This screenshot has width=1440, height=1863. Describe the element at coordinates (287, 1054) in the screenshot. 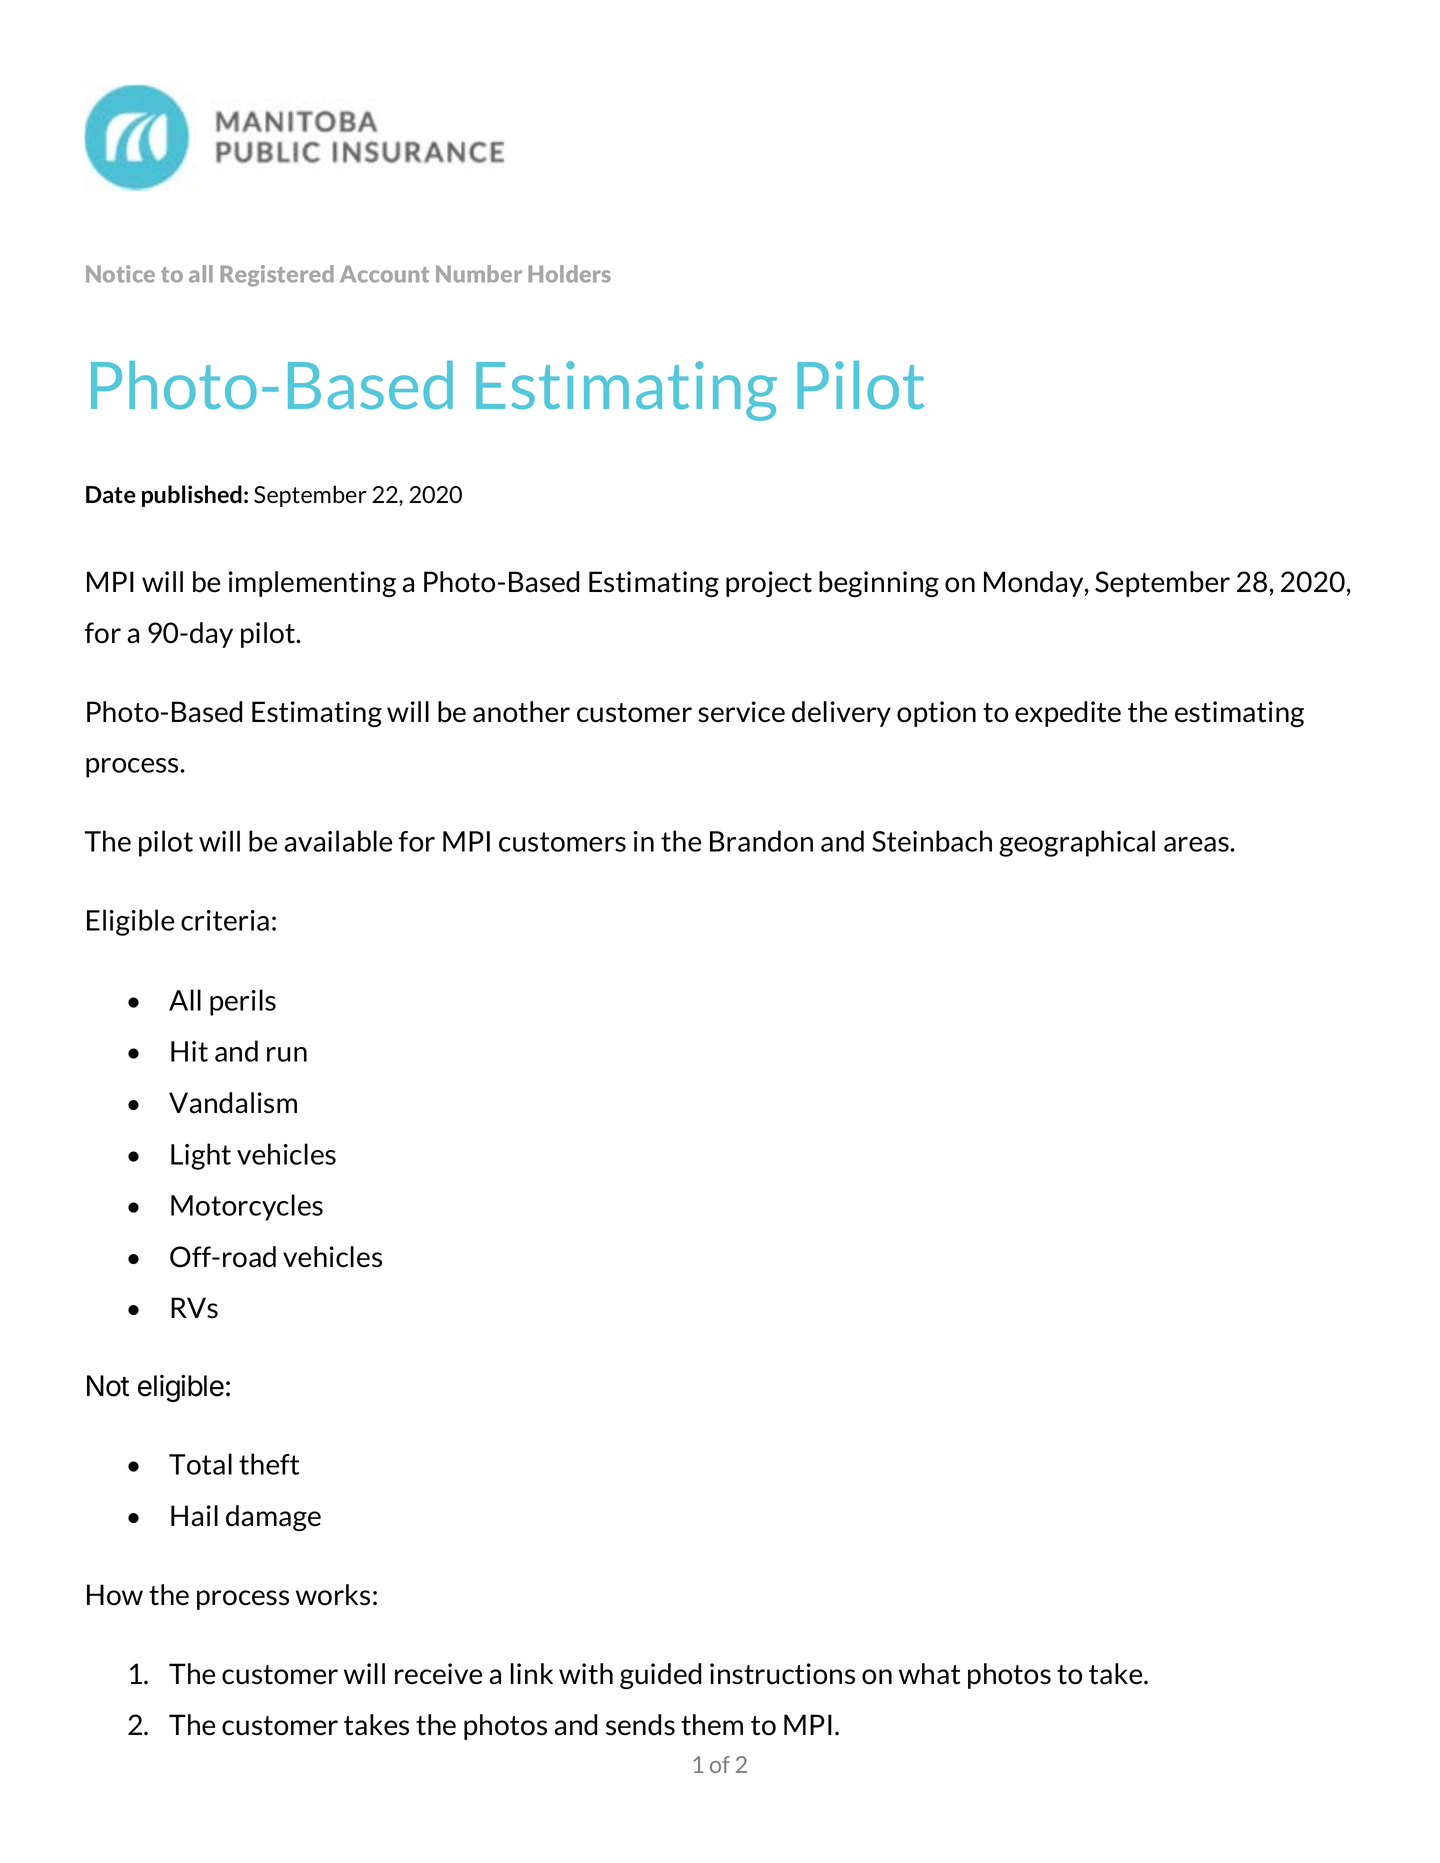

I see `run` at that location.
